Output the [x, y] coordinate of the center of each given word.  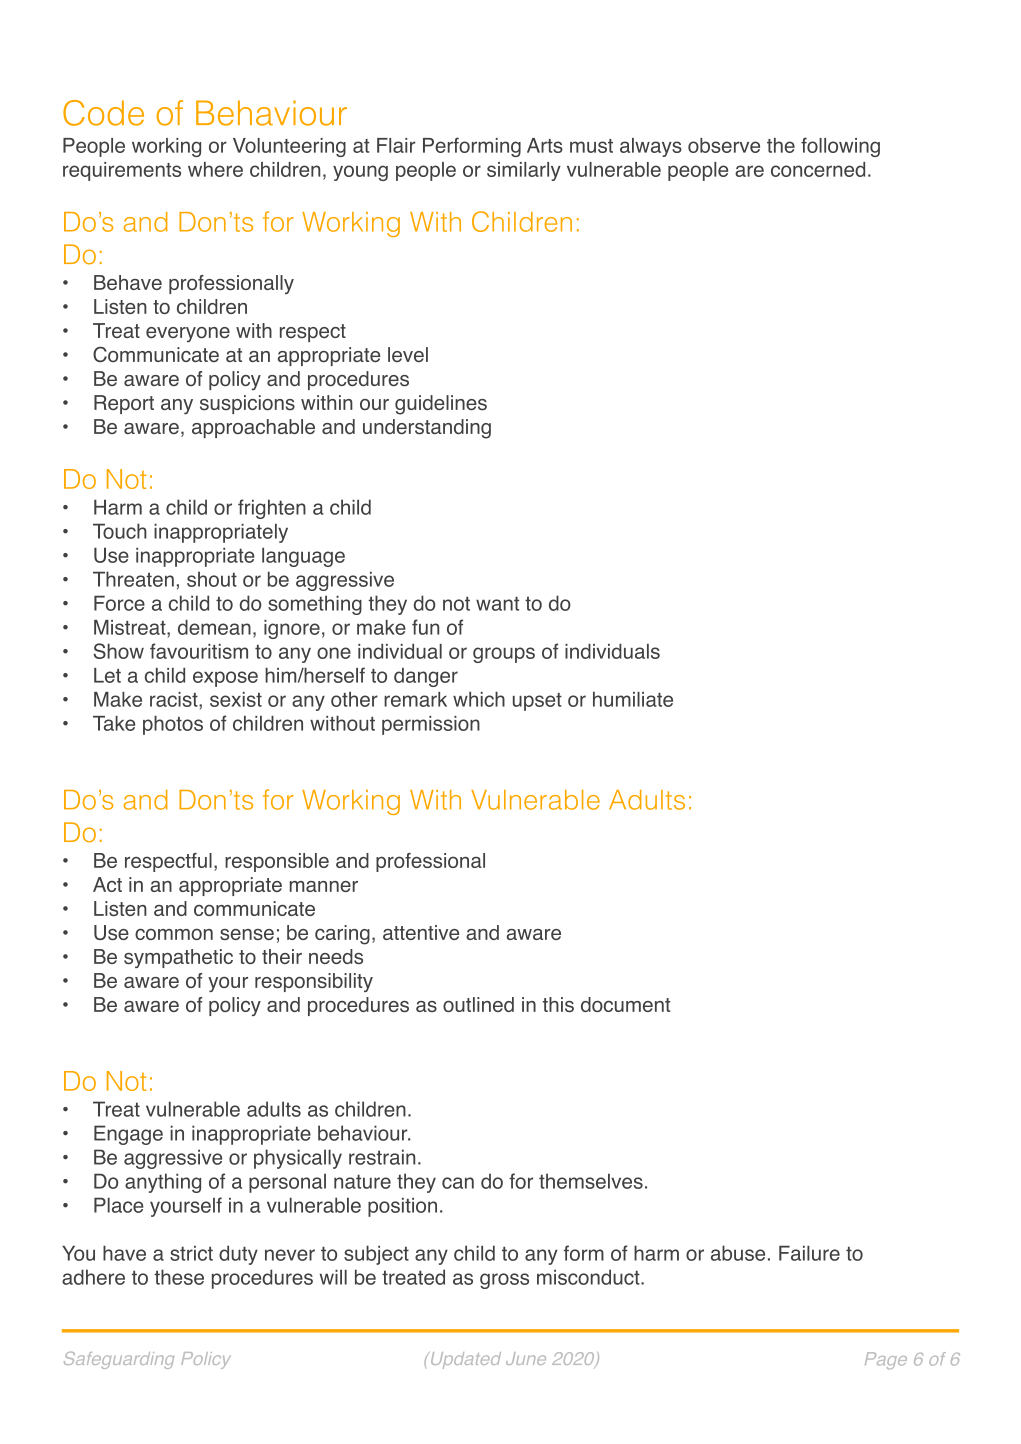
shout [212, 579]
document [625, 1004]
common [174, 934]
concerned [818, 169]
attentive [421, 932]
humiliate [633, 699]
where [215, 169]
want [497, 603]
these [179, 1277]
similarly [524, 171]
